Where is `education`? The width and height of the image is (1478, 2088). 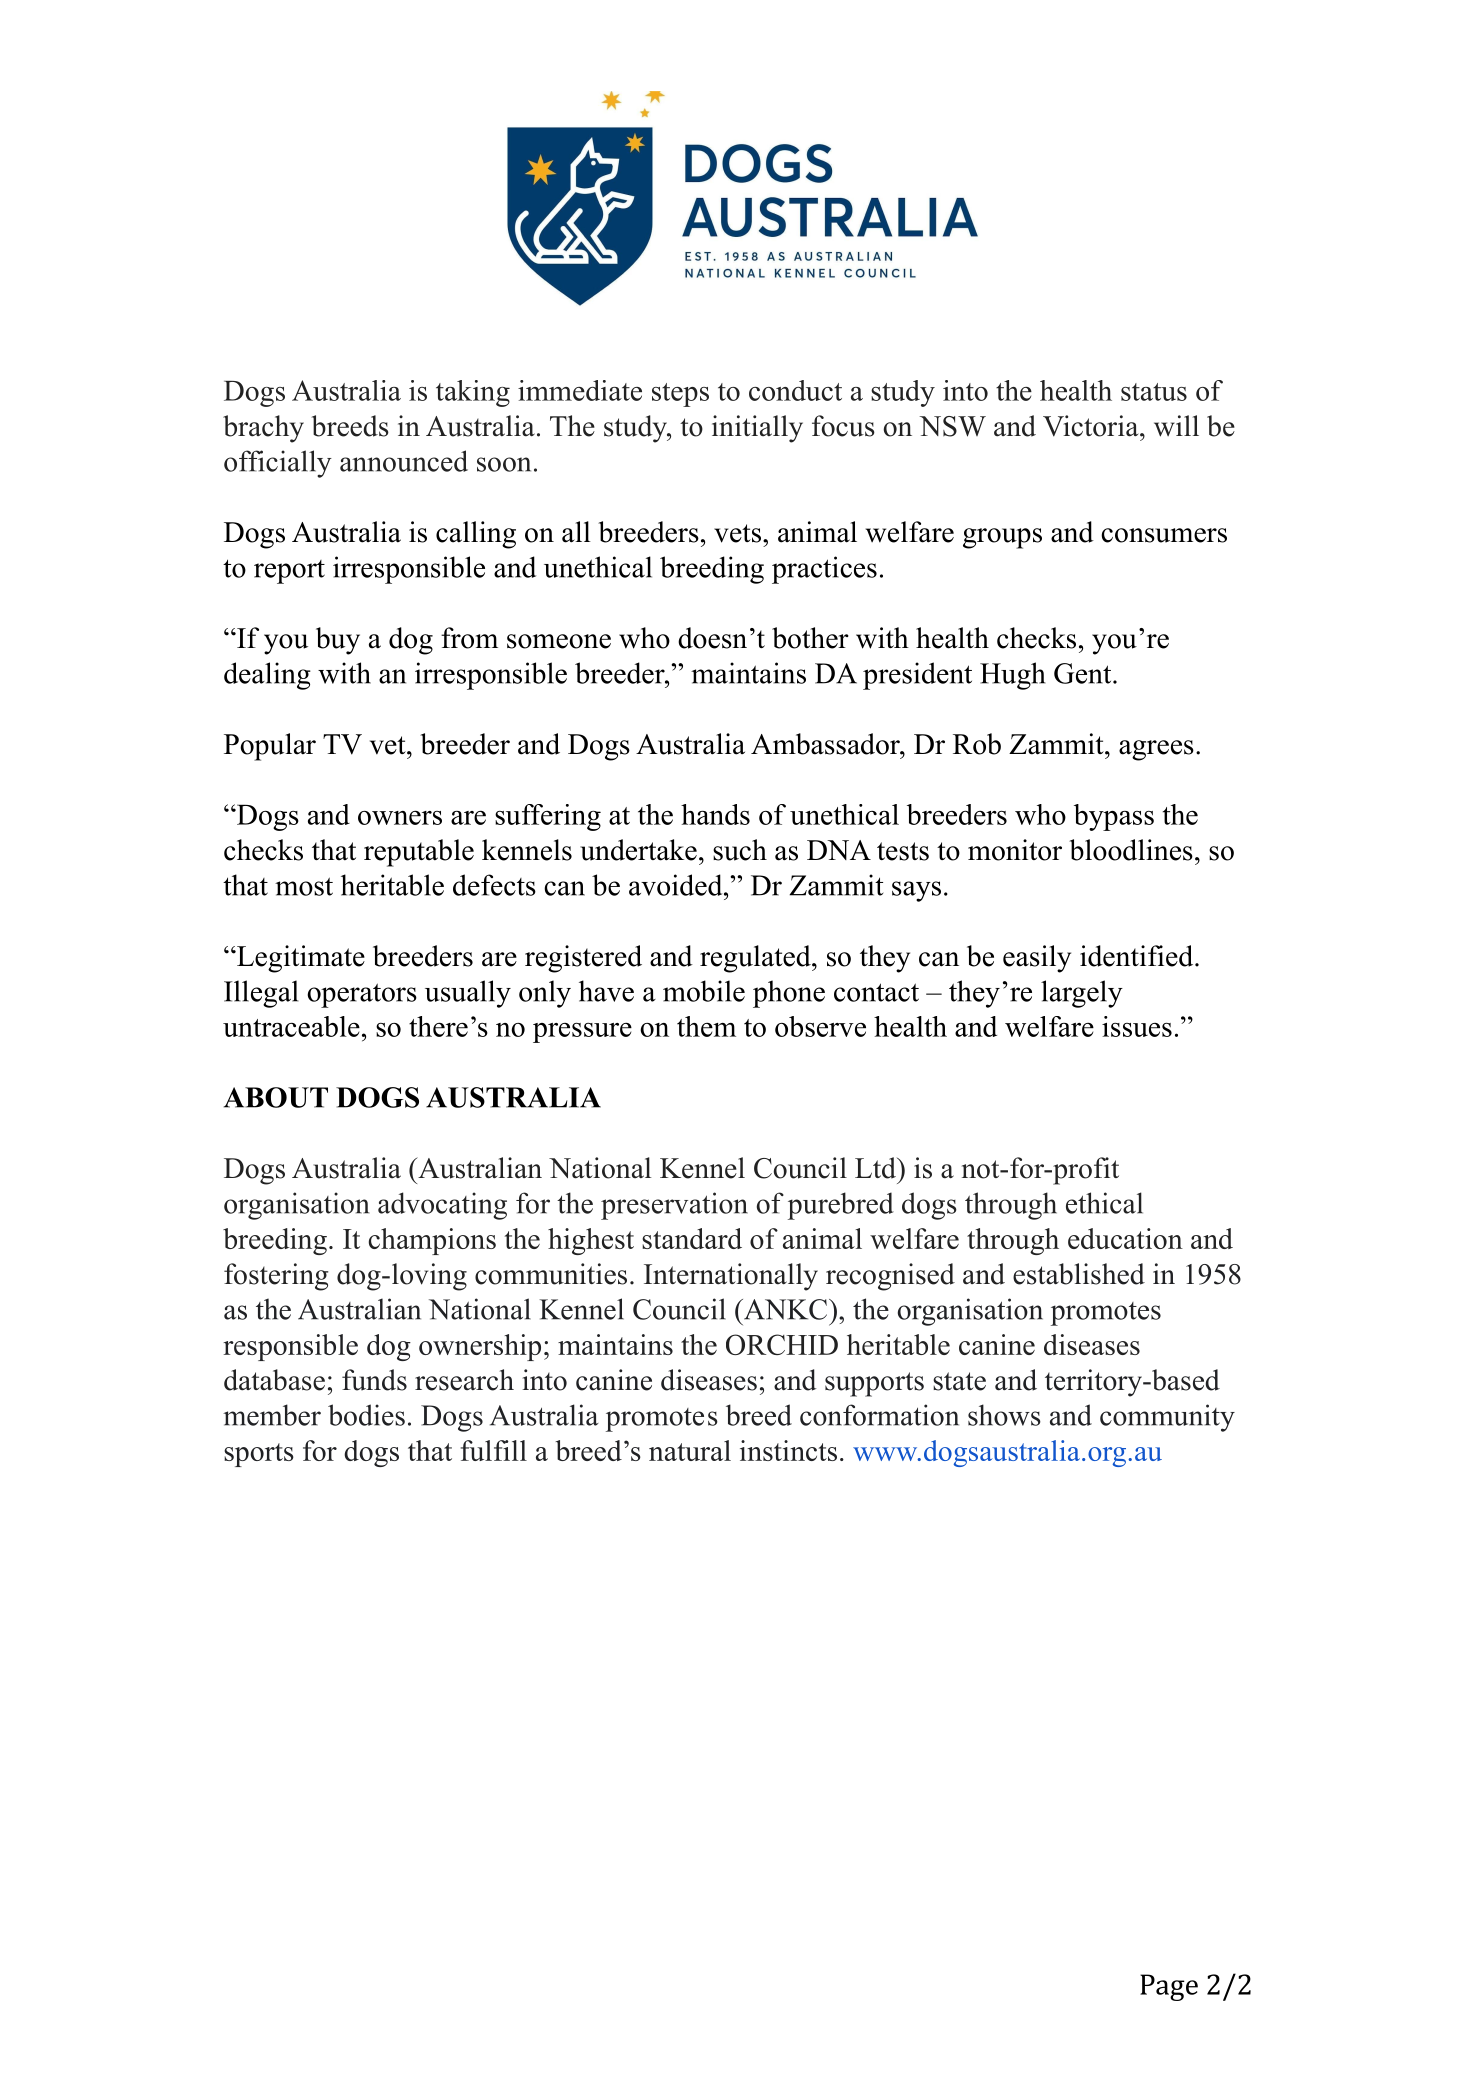
education is located at coordinates (1125, 1238).
